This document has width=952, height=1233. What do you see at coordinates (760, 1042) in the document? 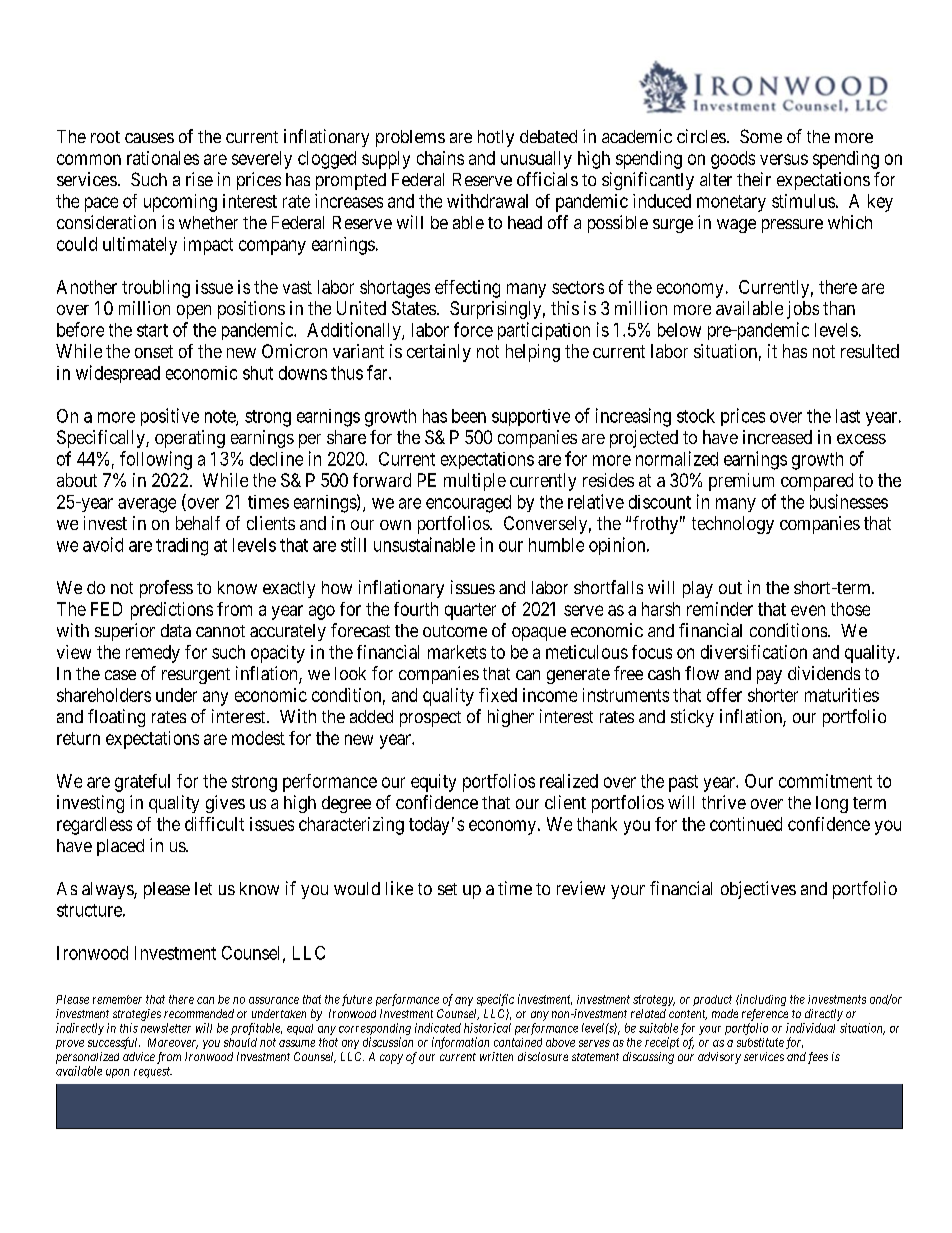
I see `substitute` at bounding box center [760, 1042].
